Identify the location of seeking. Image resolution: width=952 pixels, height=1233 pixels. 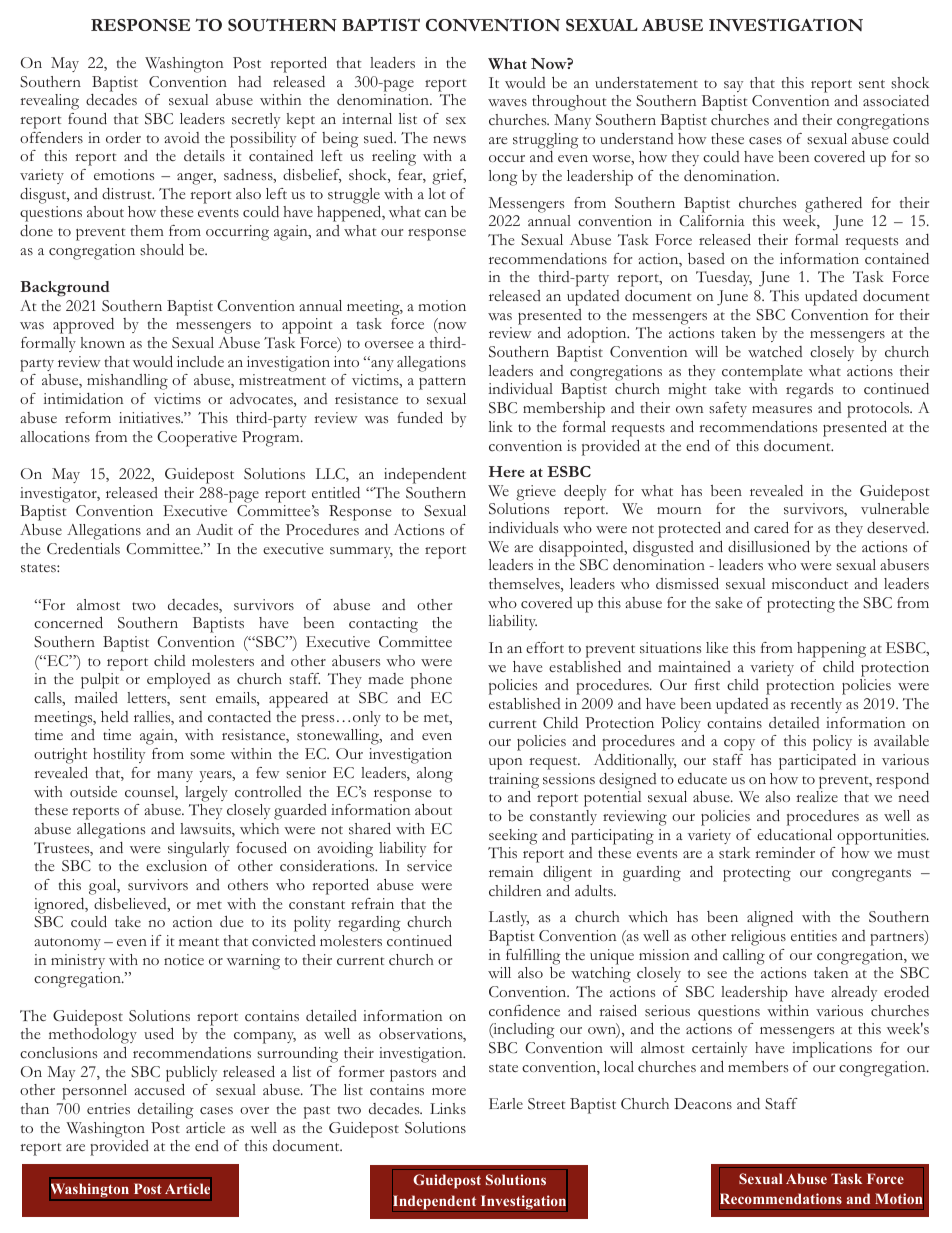
(513, 837).
